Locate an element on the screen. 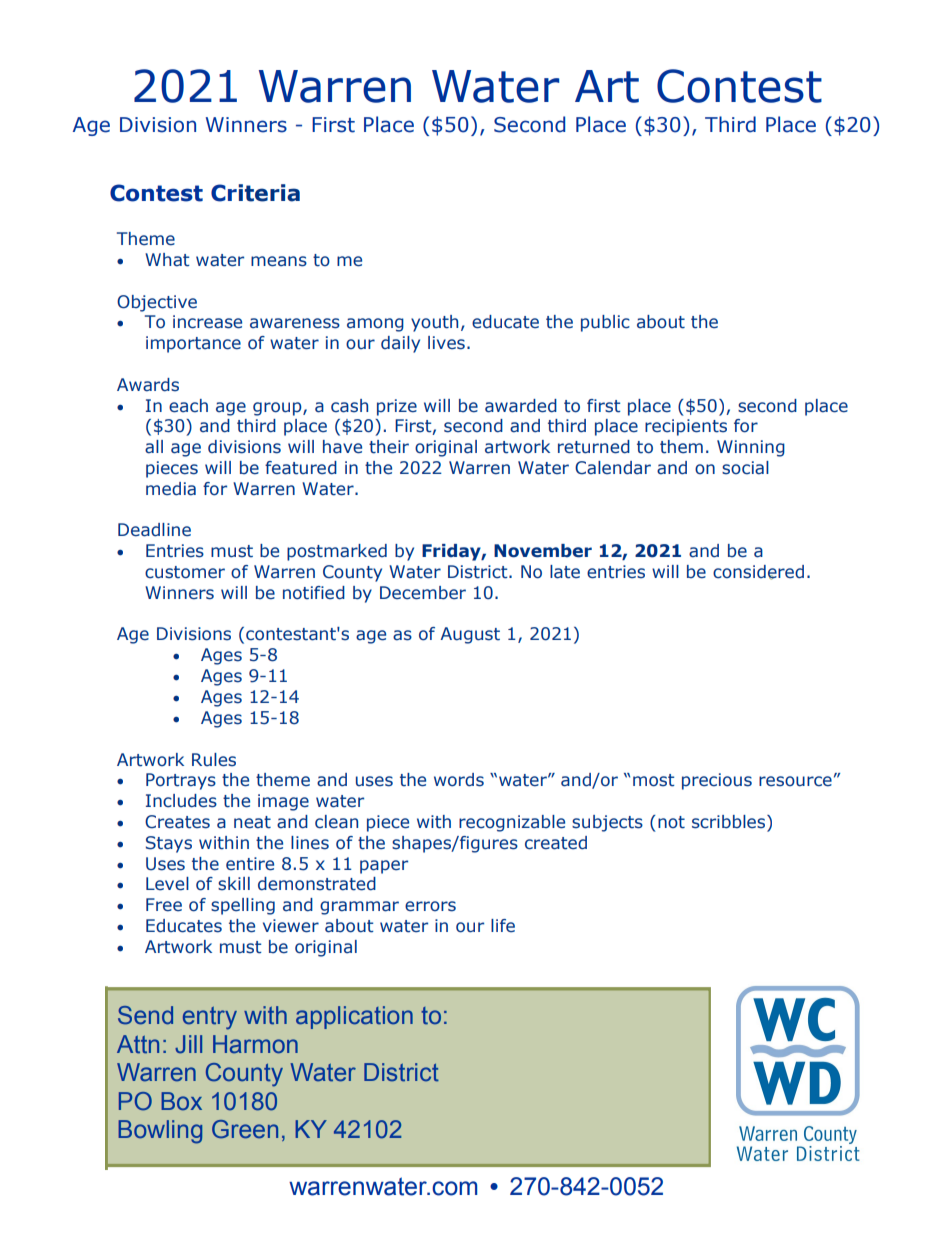 The image size is (952, 1233). awarded is located at coordinates (521, 406).
